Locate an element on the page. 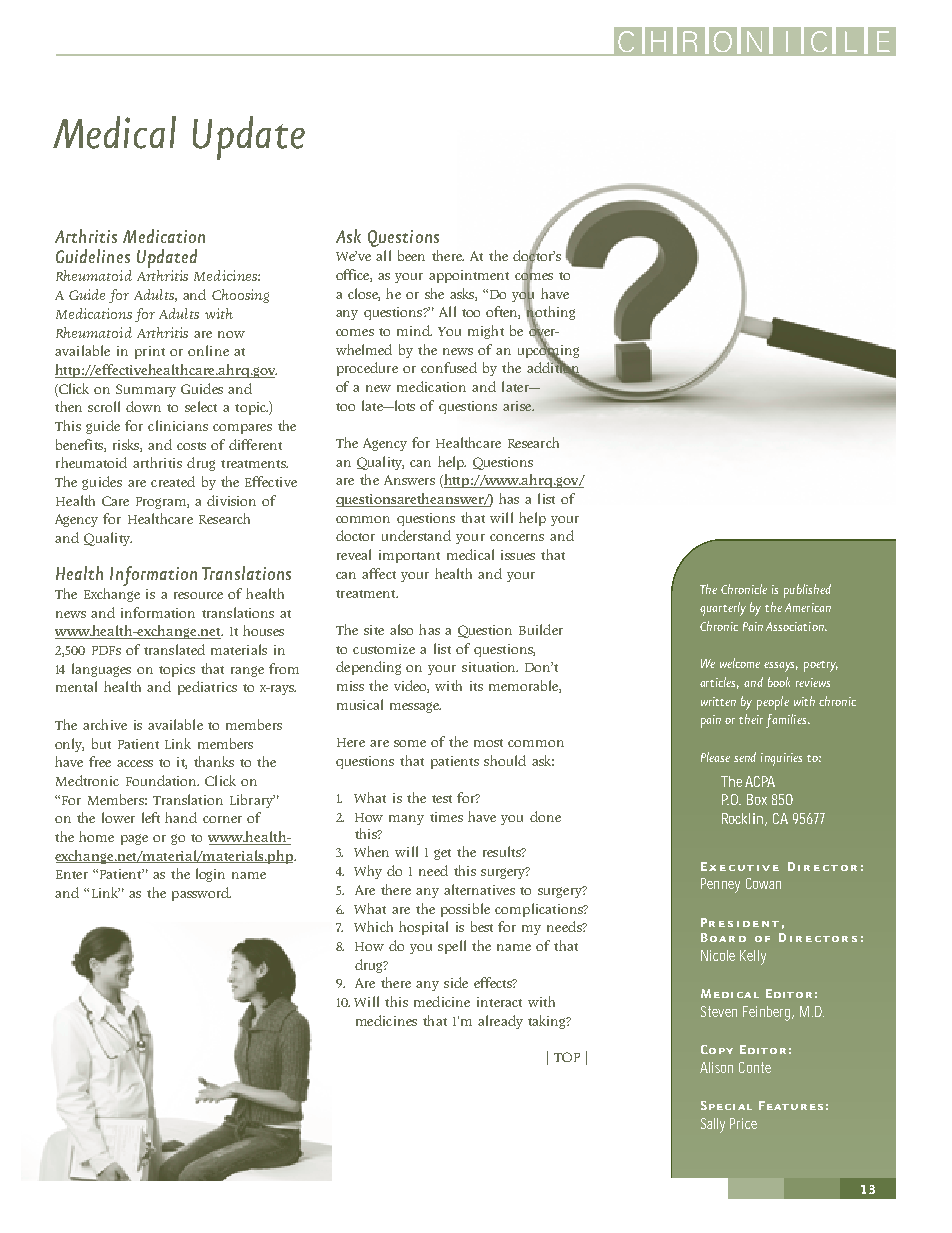 This page has width=952, height=1233. upcoming is located at coordinates (548, 351).
